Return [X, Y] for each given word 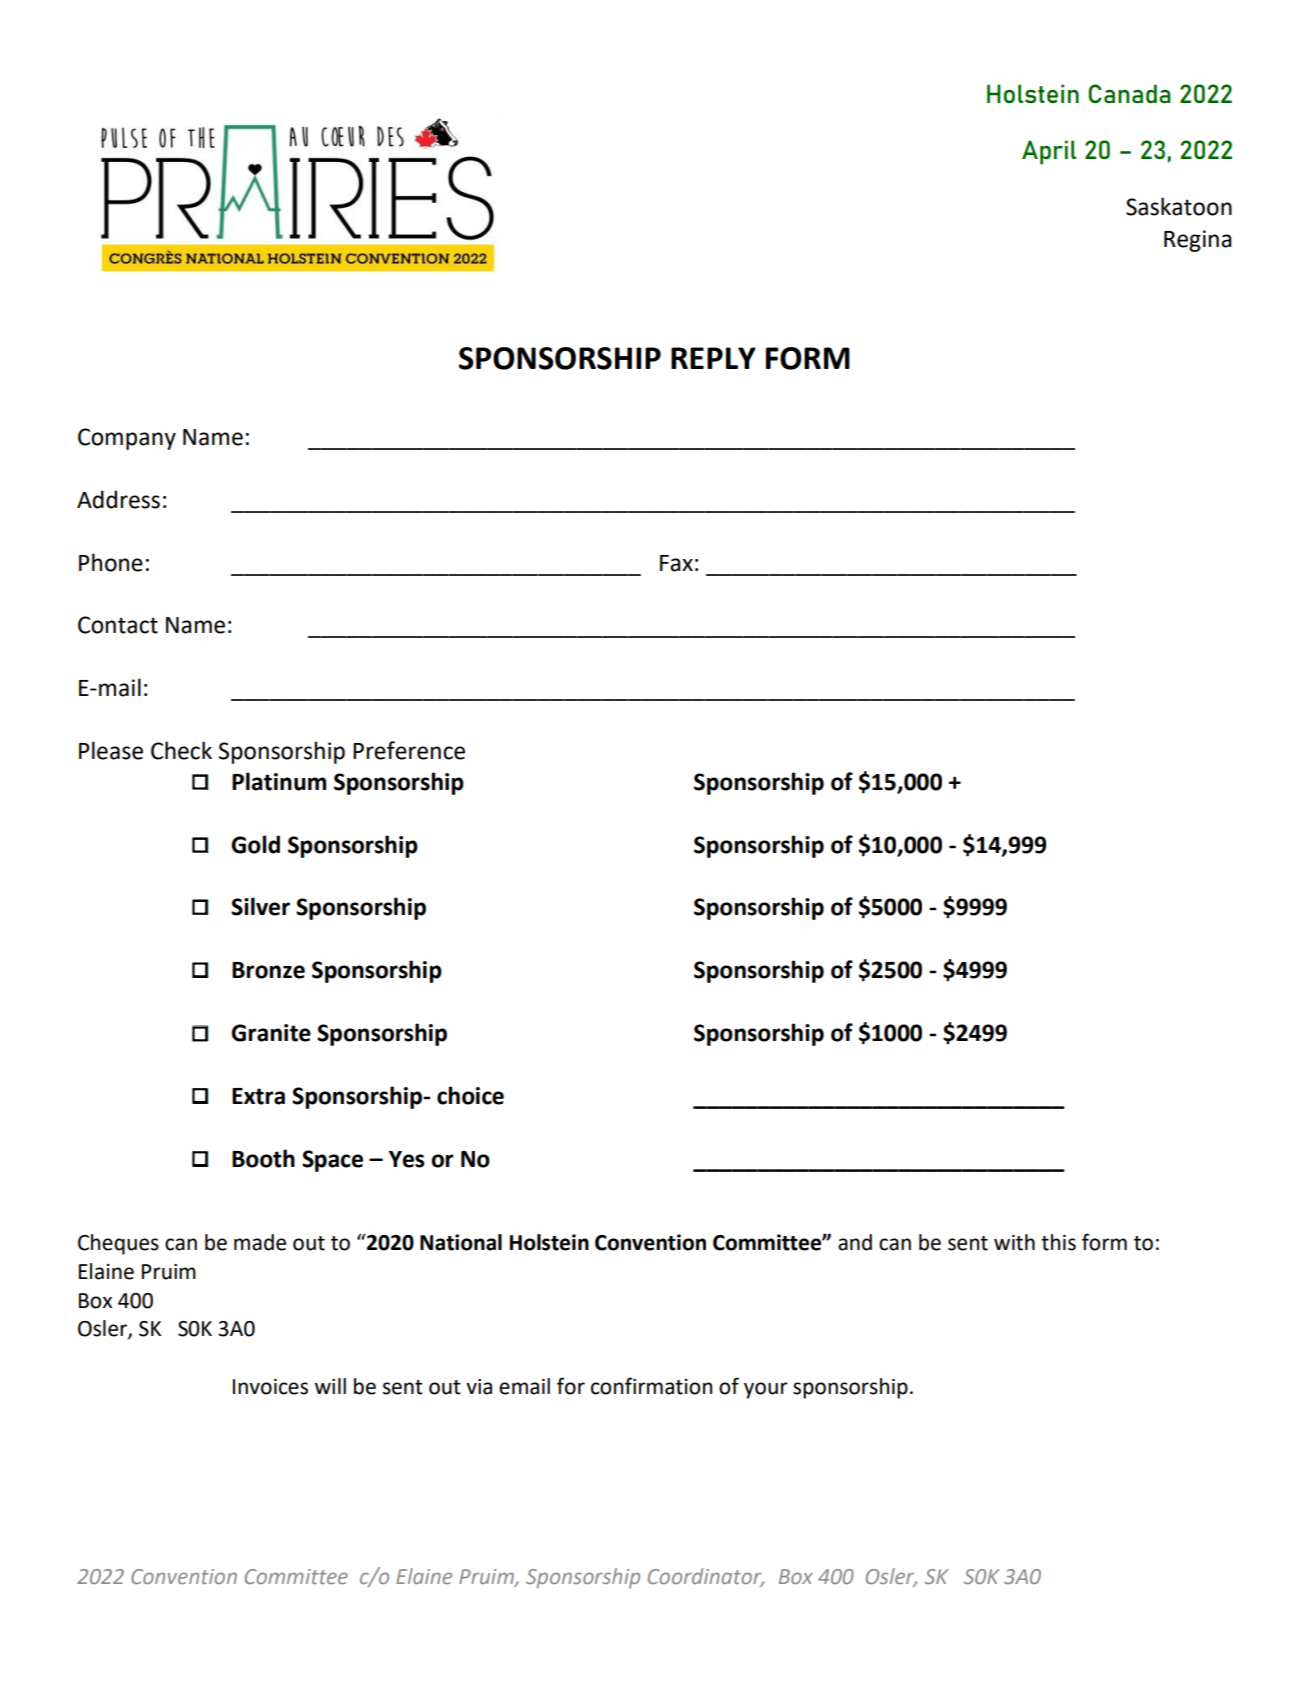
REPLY [713, 358]
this [1058, 1242]
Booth [263, 1158]
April [1049, 152]
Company [127, 439]
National [461, 1242]
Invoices [270, 1387]
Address [118, 499]
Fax [676, 563]
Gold [256, 844]
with [1014, 1242]
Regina [1198, 241]
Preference [409, 750]
